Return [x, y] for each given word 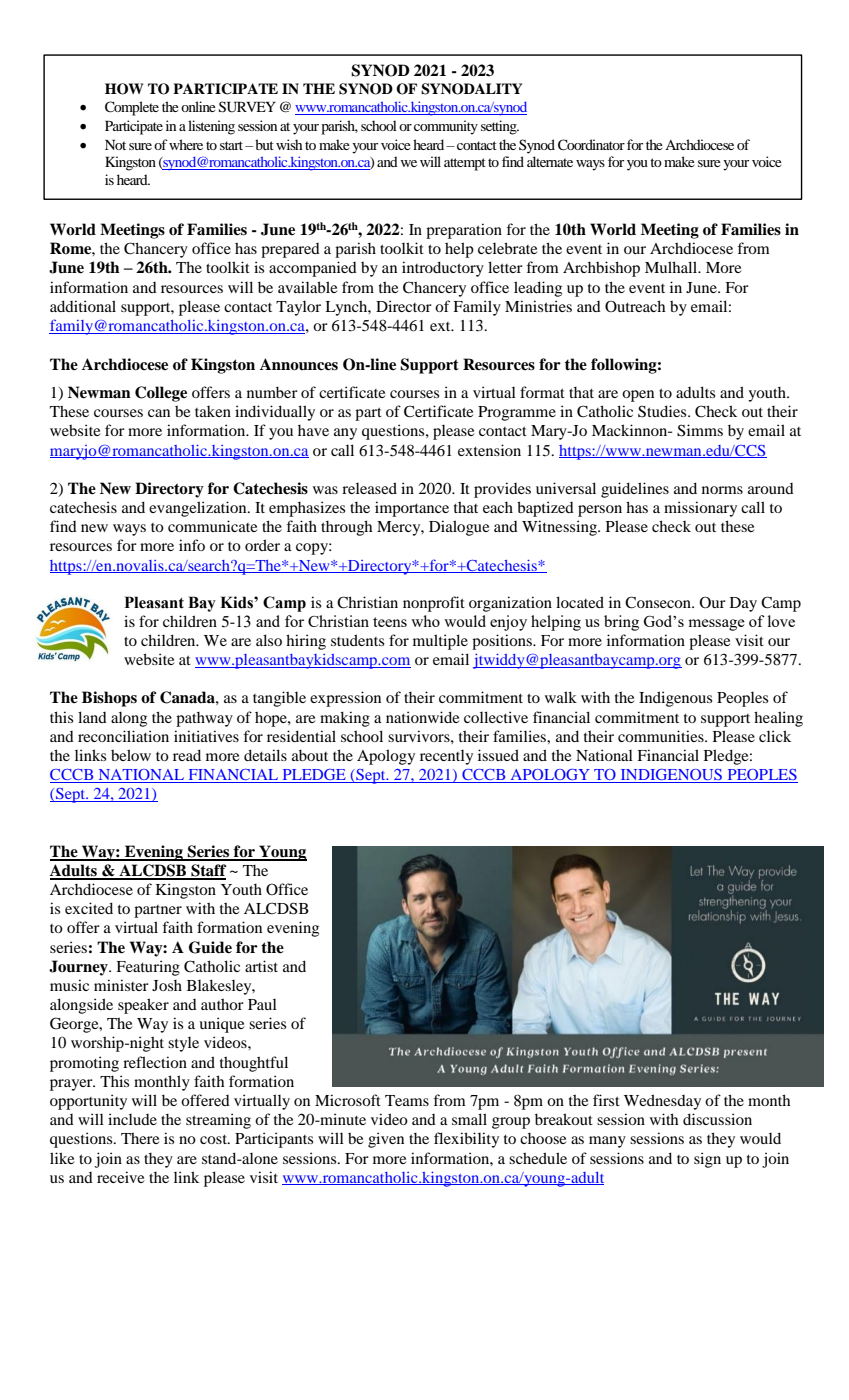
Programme [517, 413]
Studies [663, 411]
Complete [132, 108]
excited [89, 908]
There [140, 1138]
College [161, 394]
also [269, 640]
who [425, 621]
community [446, 127]
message [716, 625]
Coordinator [591, 145]
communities [662, 736]
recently [446, 757]
